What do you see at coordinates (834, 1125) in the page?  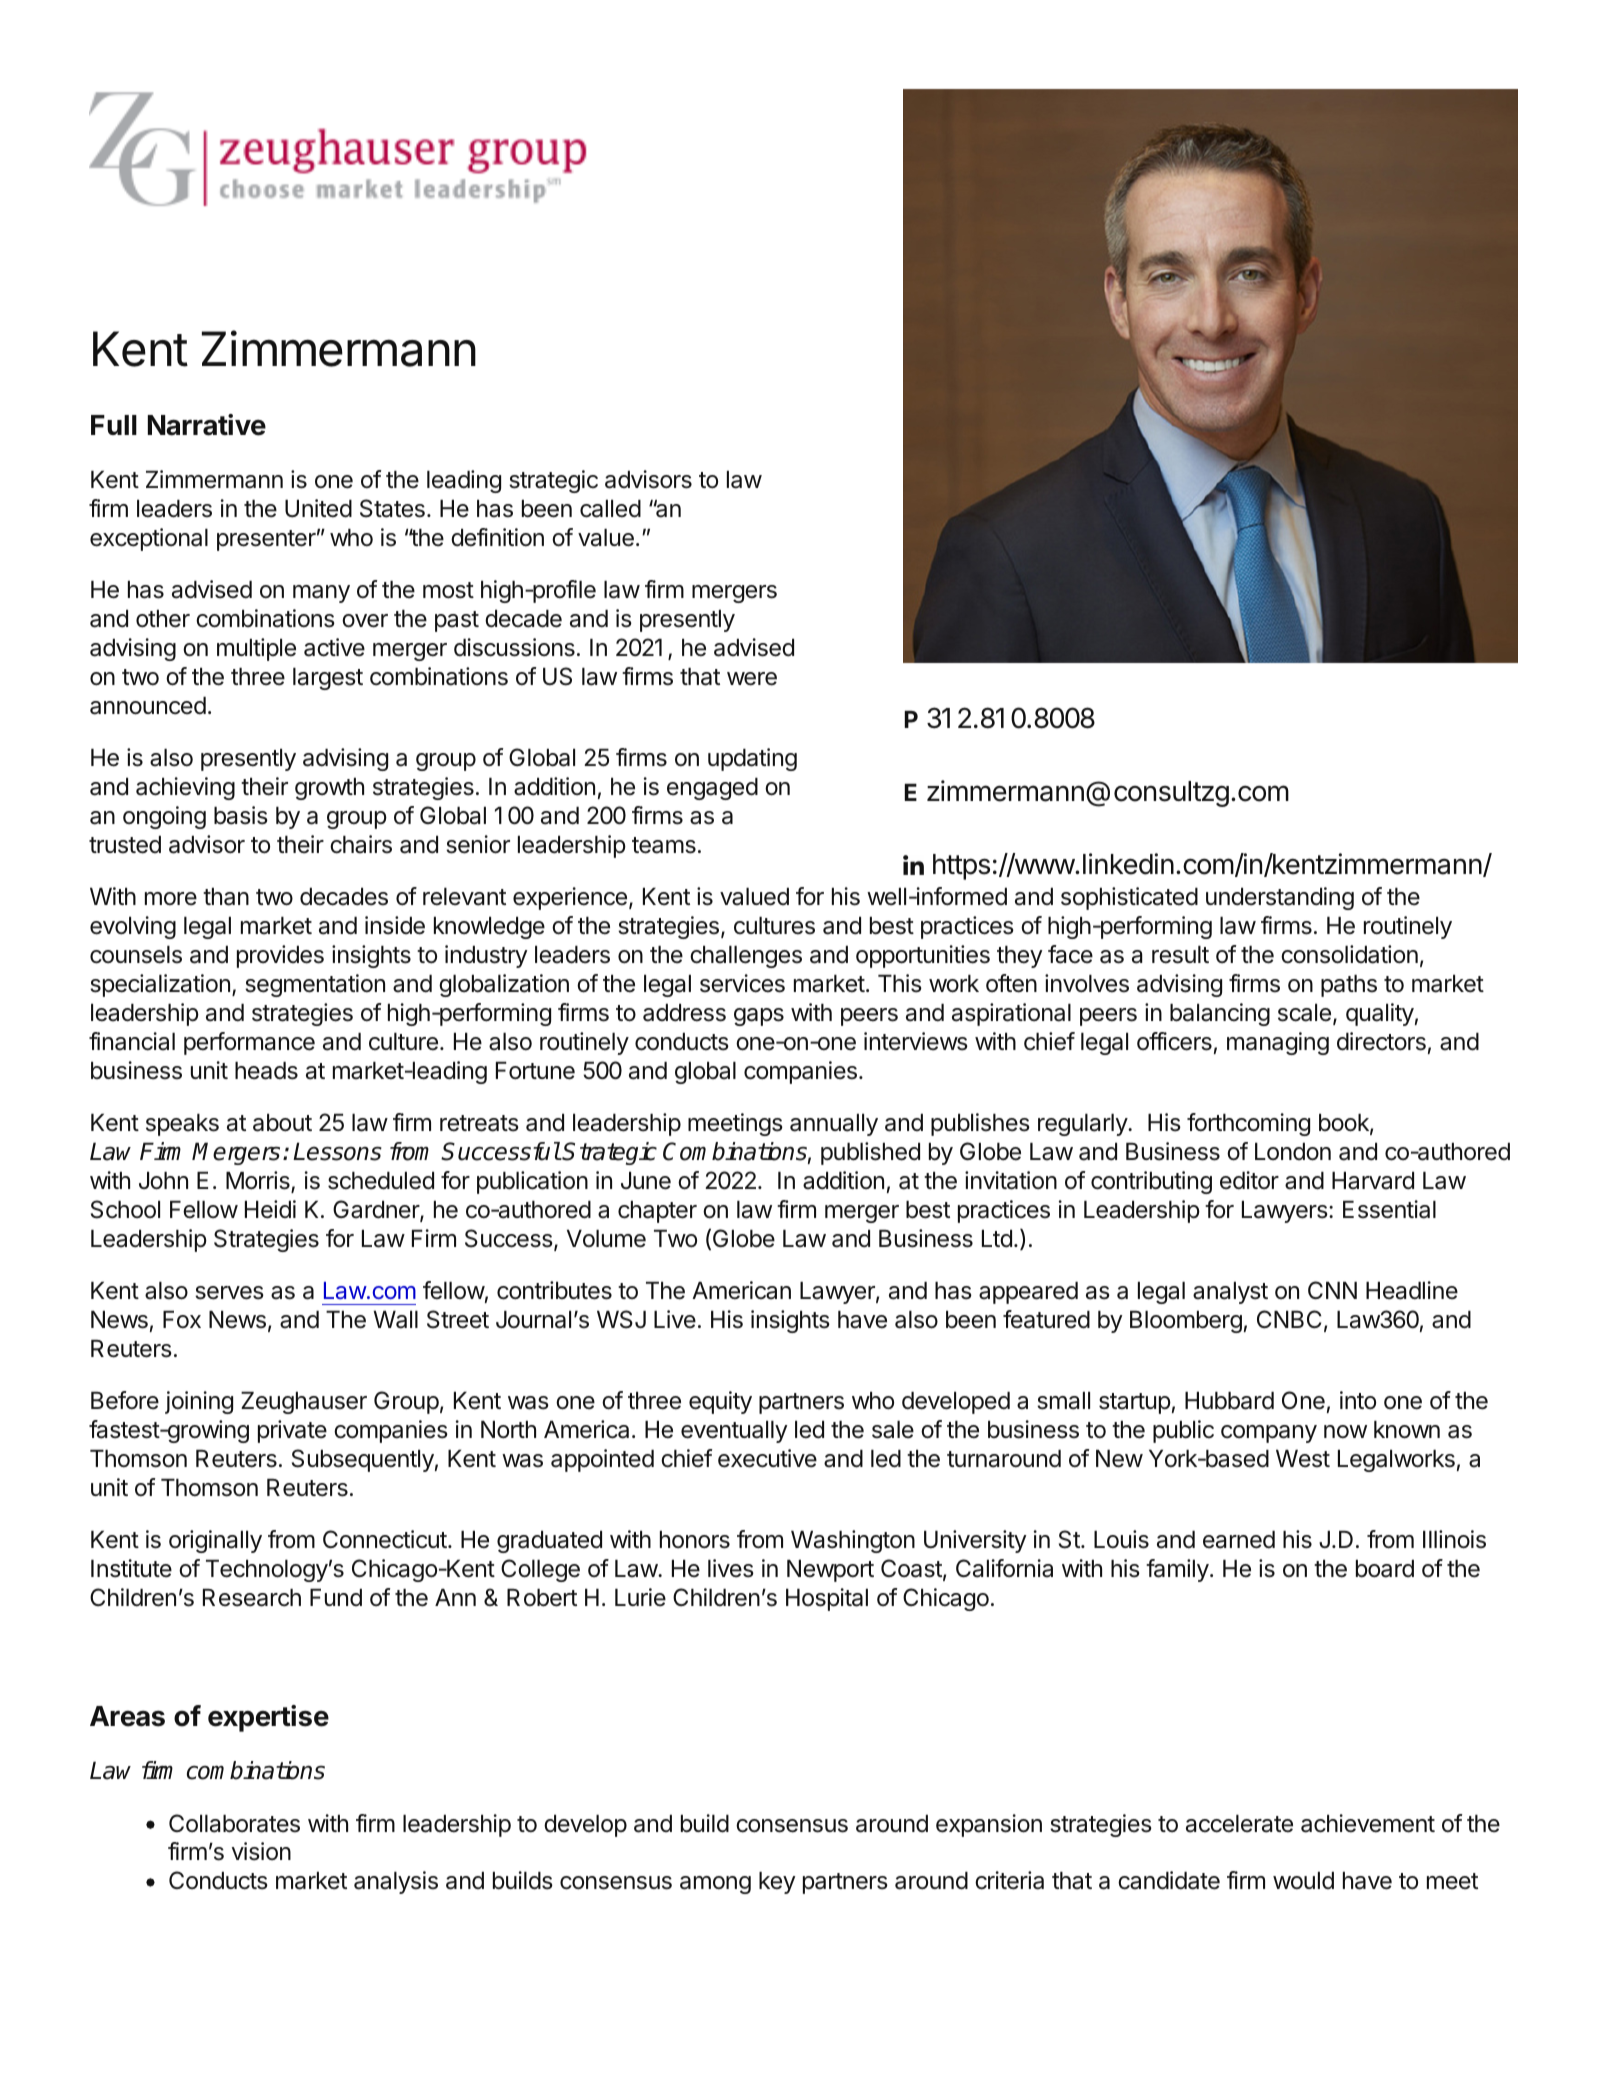 I see `annually` at bounding box center [834, 1125].
